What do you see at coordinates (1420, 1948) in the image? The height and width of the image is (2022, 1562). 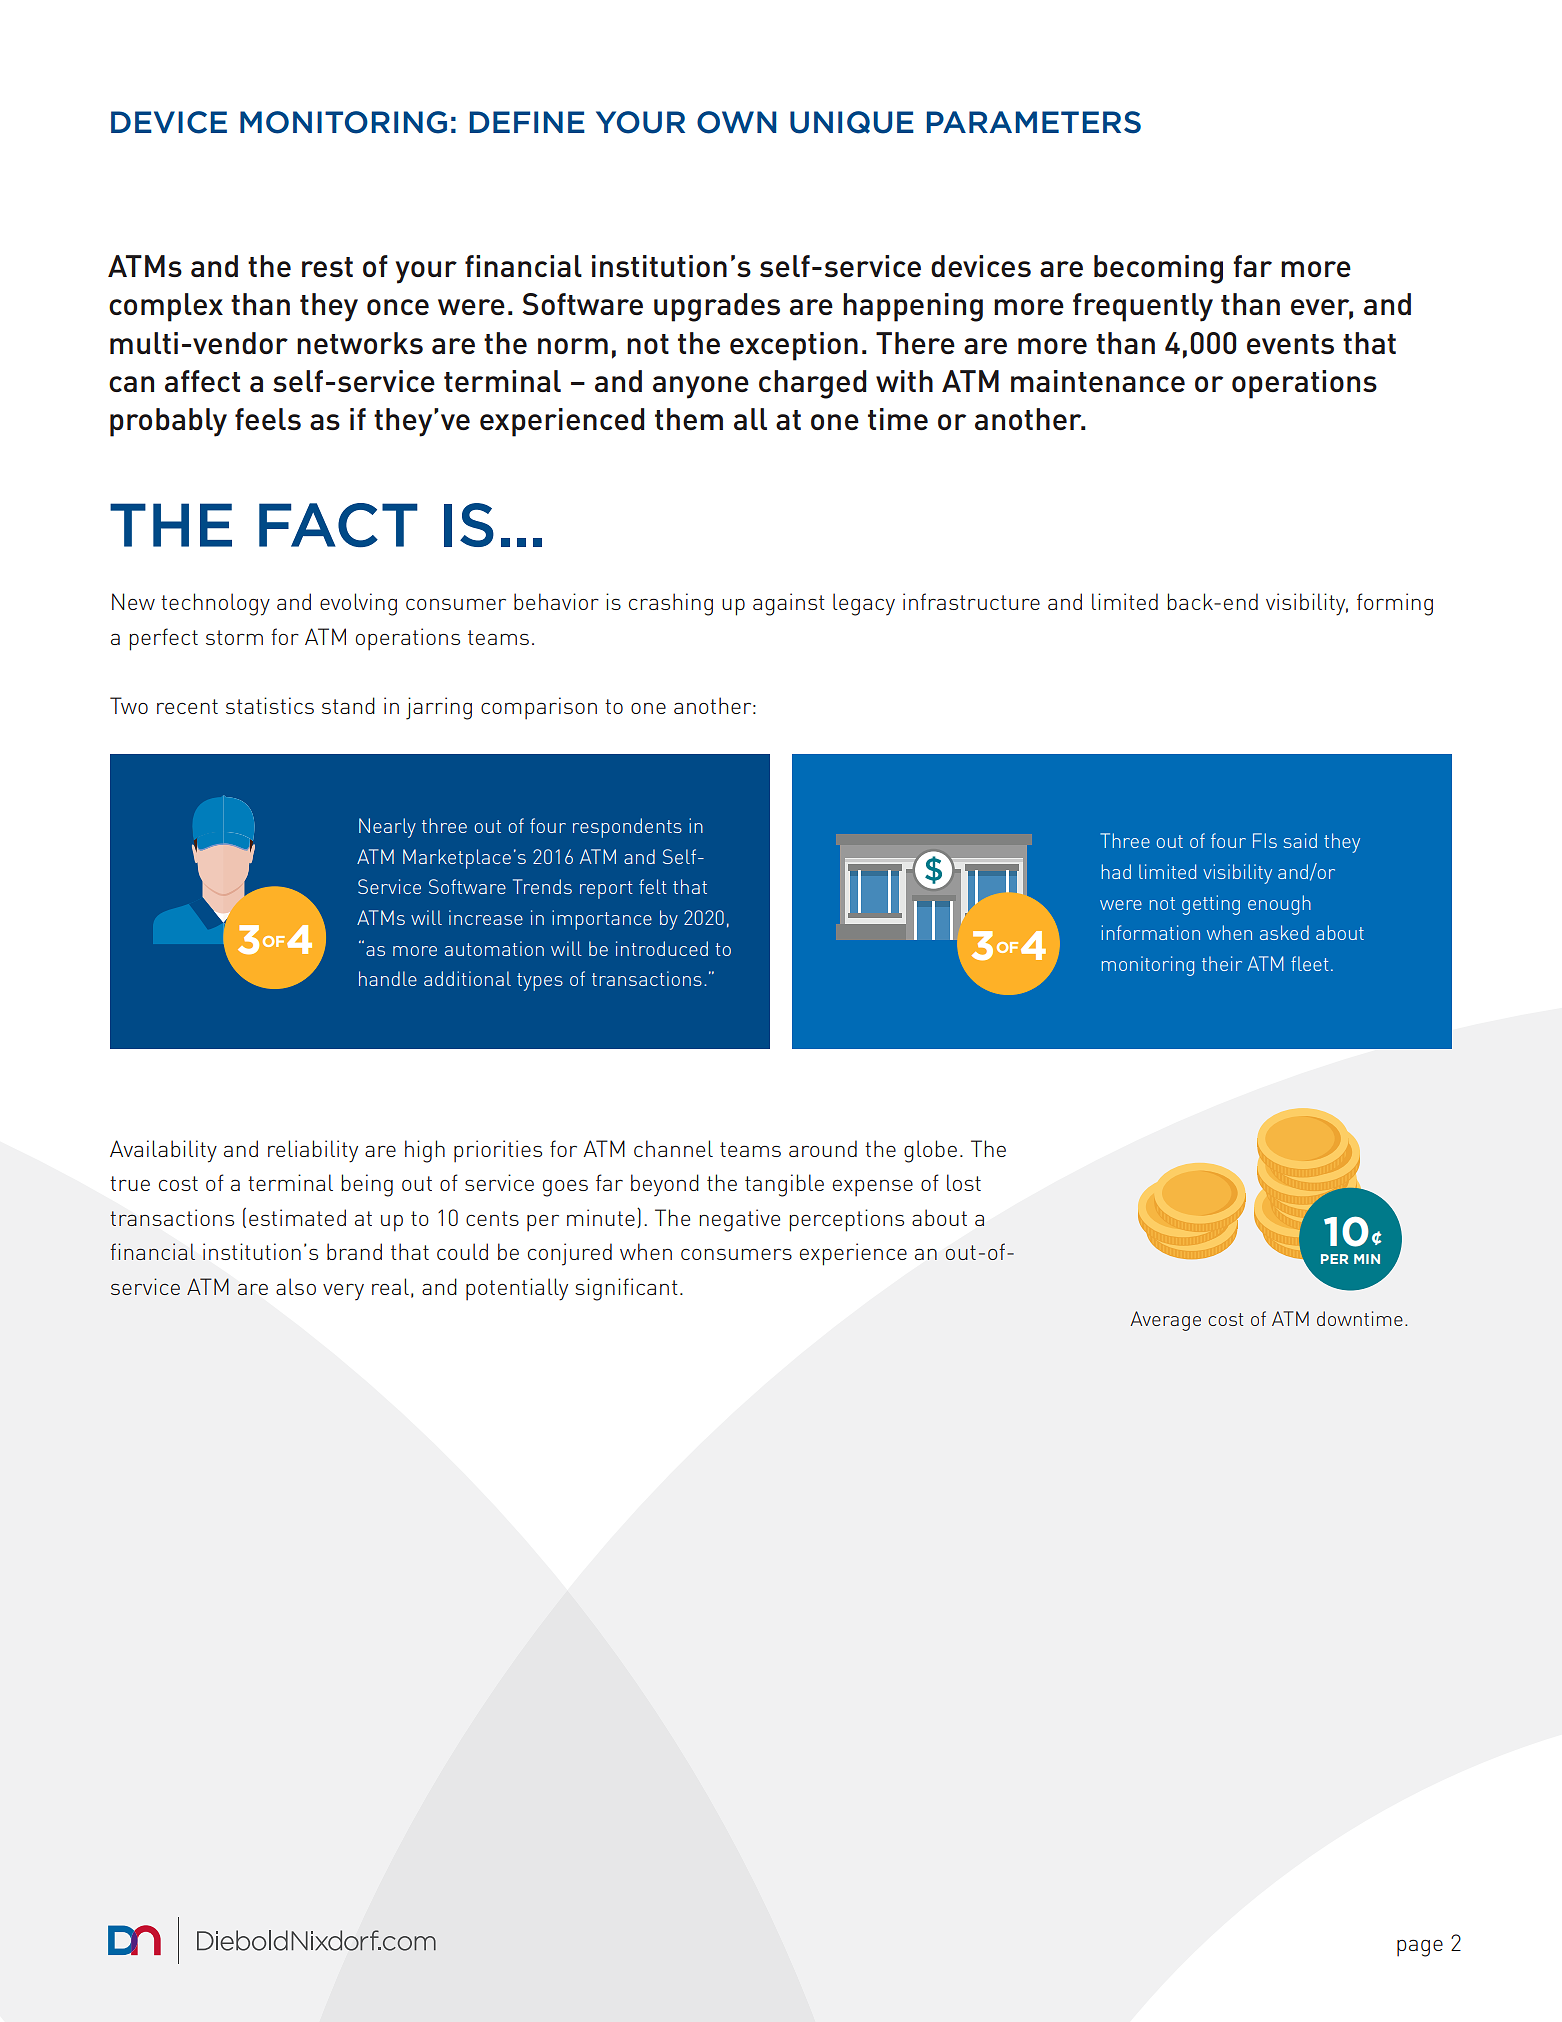 I see `page` at bounding box center [1420, 1948].
